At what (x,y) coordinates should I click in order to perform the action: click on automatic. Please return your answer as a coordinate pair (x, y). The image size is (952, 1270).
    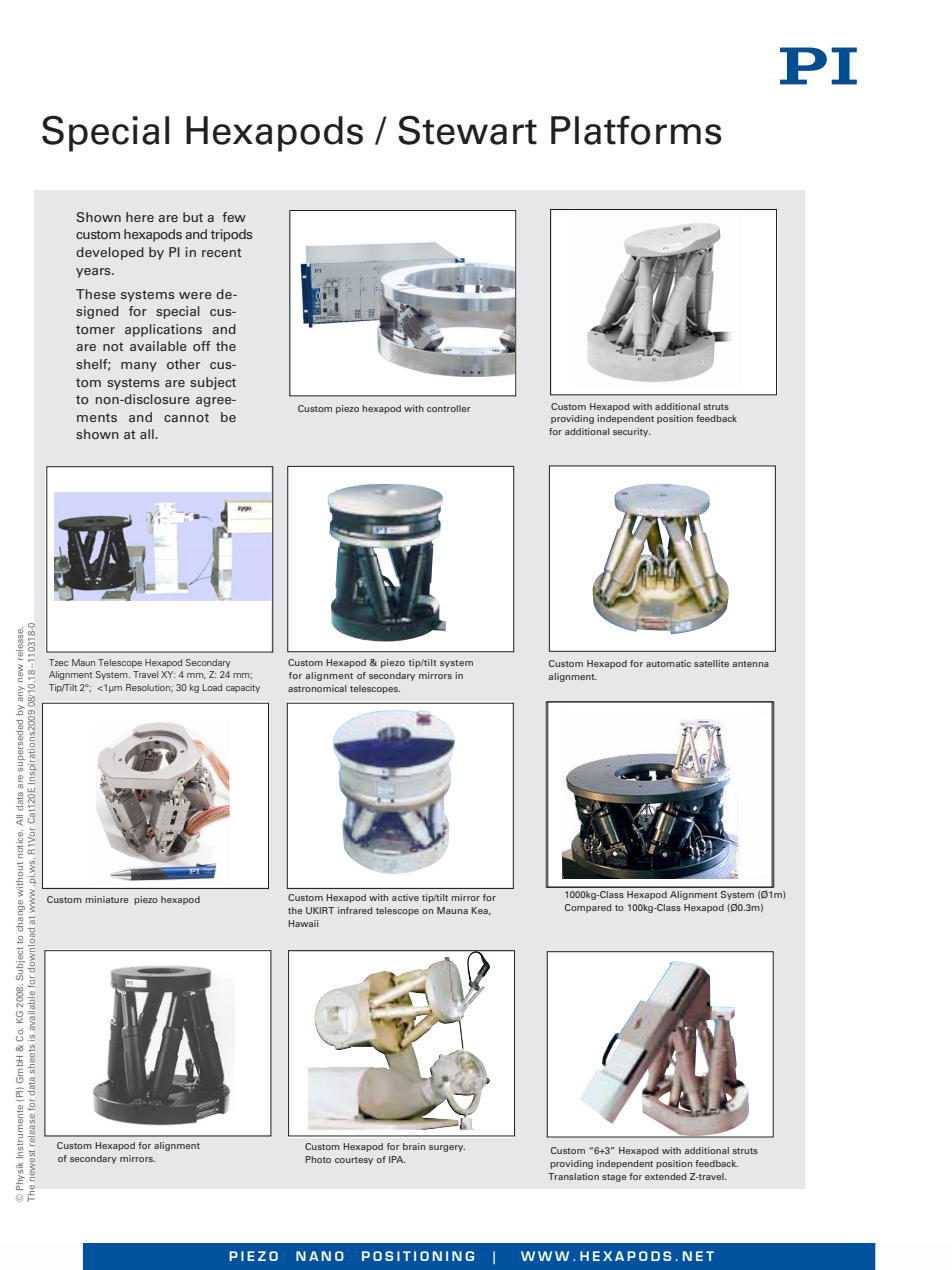
    Looking at the image, I should click on (668, 663).
